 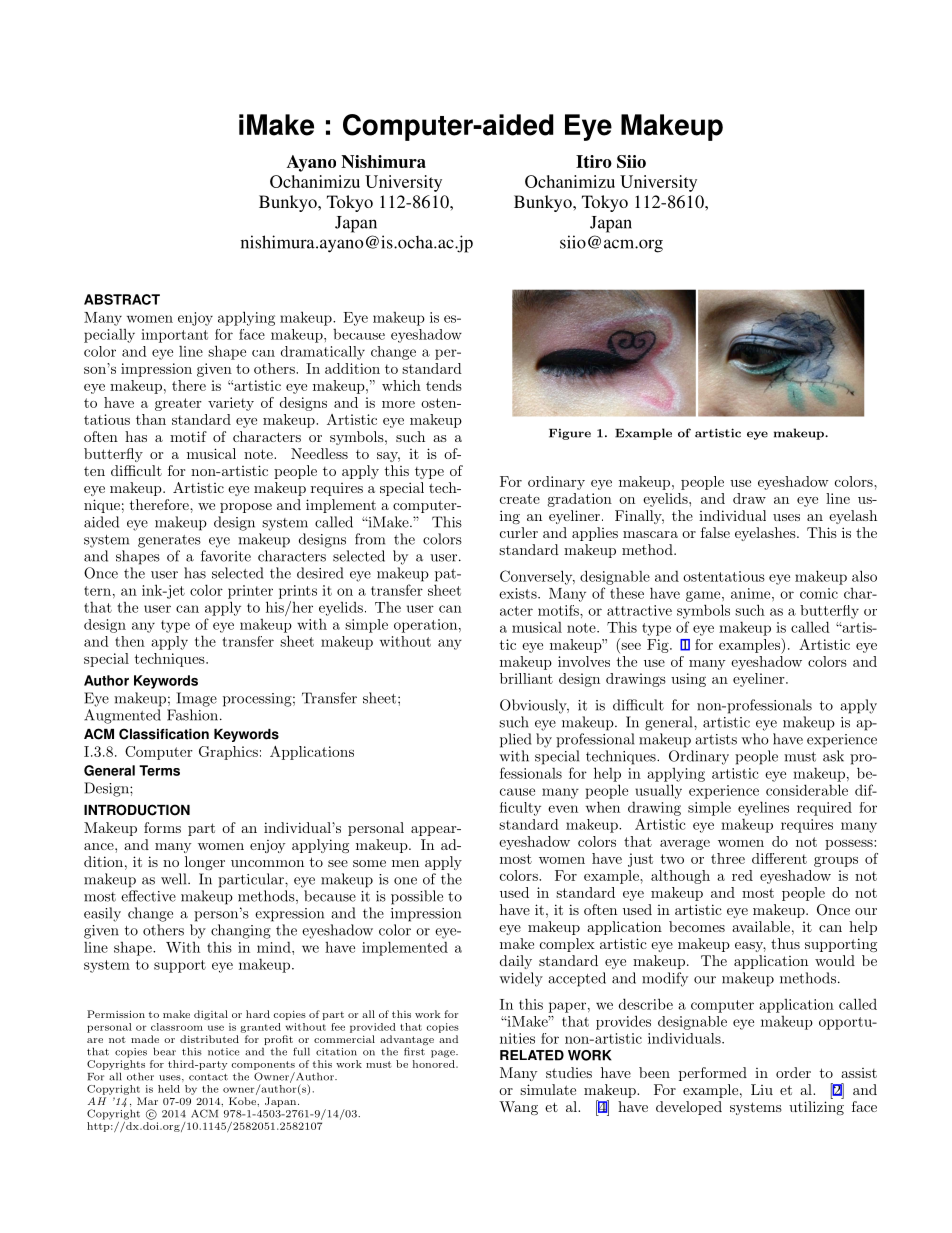 I want to click on Figure, so click(x=570, y=434).
